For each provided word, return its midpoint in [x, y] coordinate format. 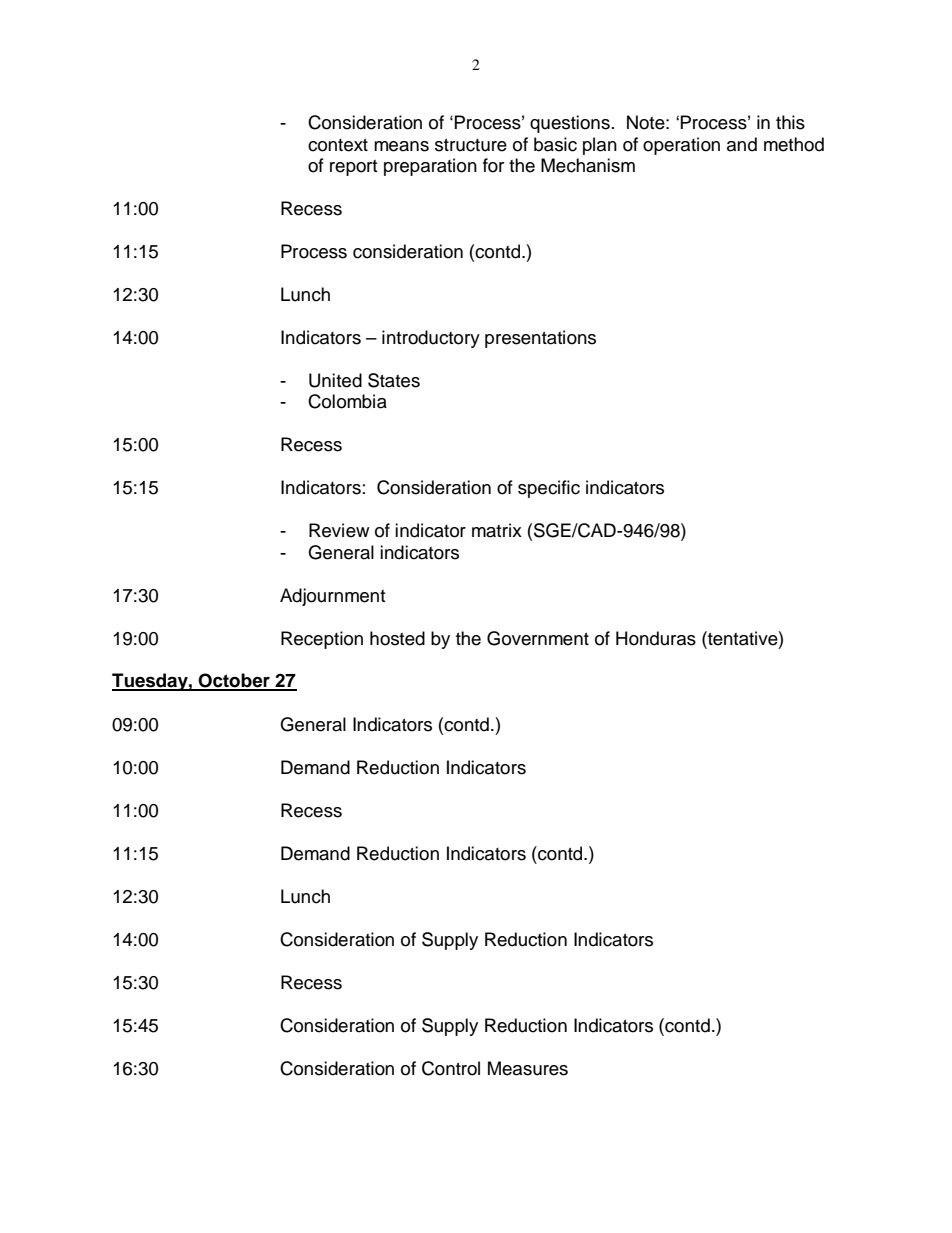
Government [538, 638]
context [338, 145]
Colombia [347, 401]
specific [549, 489]
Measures [528, 1068]
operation [681, 146]
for [493, 165]
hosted [397, 638]
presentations [540, 339]
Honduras [656, 638]
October [234, 681]
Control [451, 1068]
